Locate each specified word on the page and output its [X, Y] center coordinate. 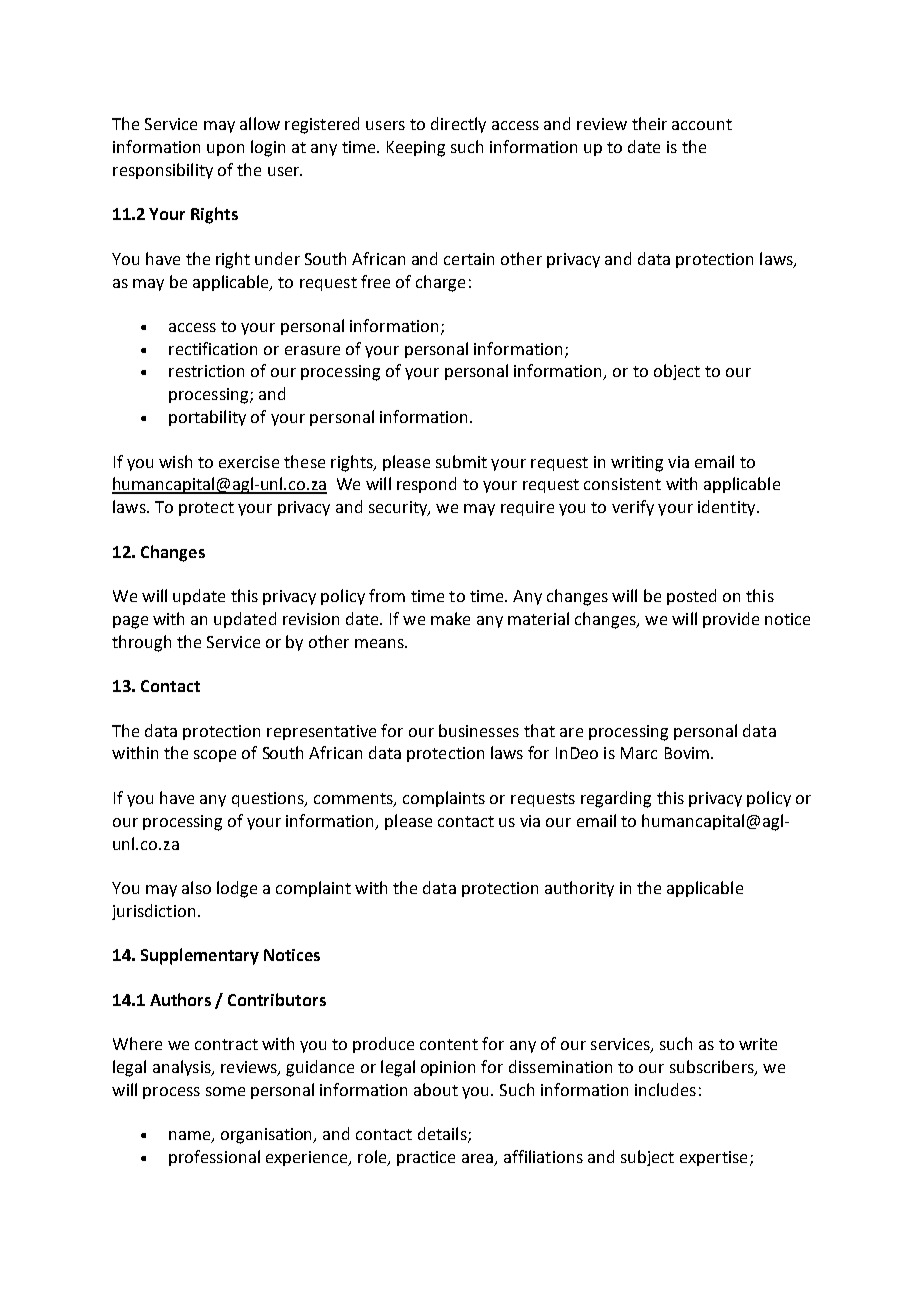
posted [691, 597]
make [450, 618]
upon [225, 150]
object [677, 372]
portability [207, 418]
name [191, 1137]
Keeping [416, 149]
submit [461, 461]
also [196, 887]
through [141, 643]
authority [579, 889]
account [702, 124]
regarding [616, 799]
